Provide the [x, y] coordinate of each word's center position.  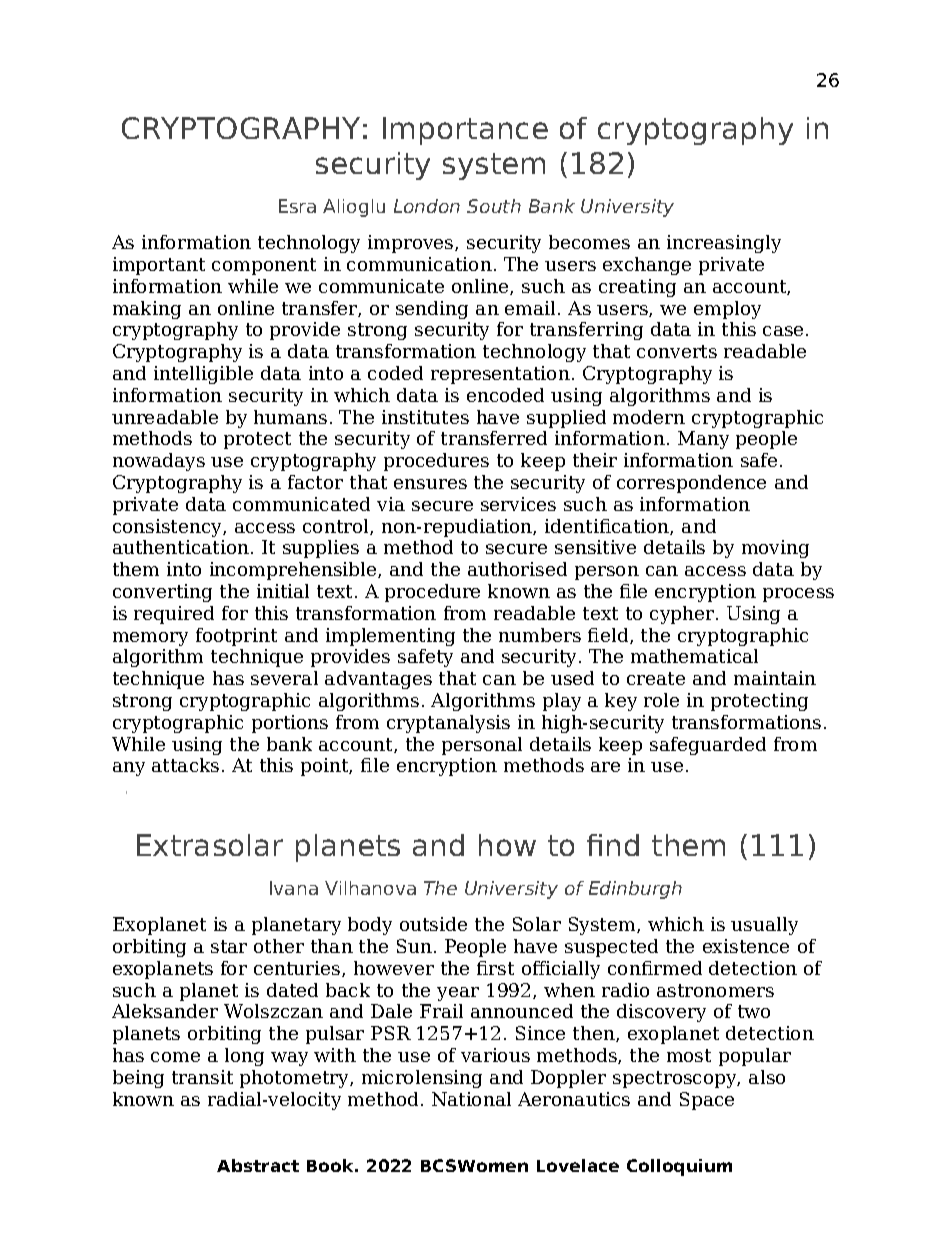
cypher [683, 615]
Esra [297, 206]
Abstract [258, 1165]
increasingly [724, 244]
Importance [465, 131]
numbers [540, 635]
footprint [236, 637]
